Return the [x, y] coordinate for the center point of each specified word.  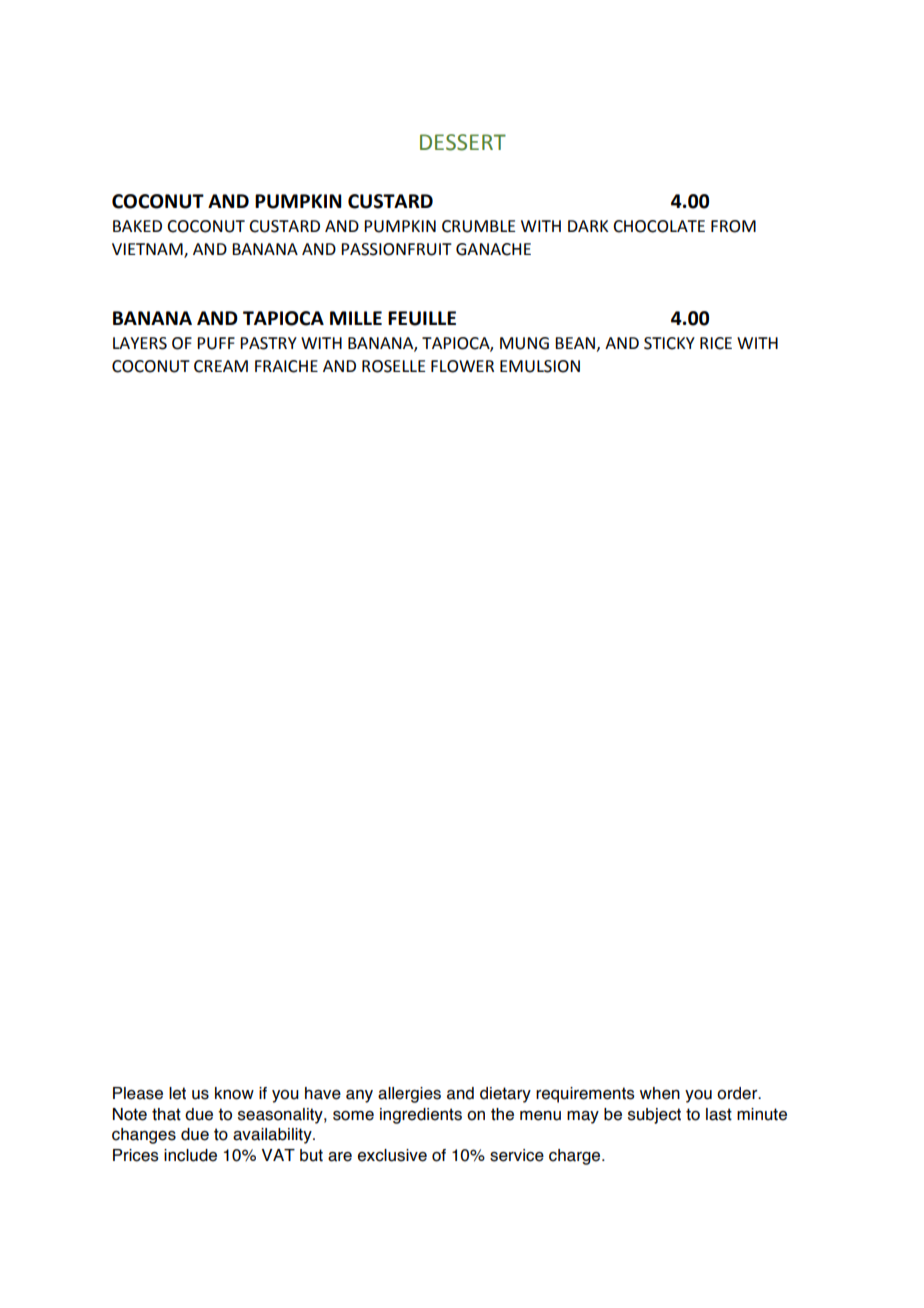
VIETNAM [148, 250]
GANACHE [493, 249]
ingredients [421, 1116]
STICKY [669, 343]
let [177, 1093]
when [660, 1093]
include [190, 1155]
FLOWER [462, 366]
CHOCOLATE [659, 226]
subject [654, 1116]
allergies [409, 1095]
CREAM [221, 366]
